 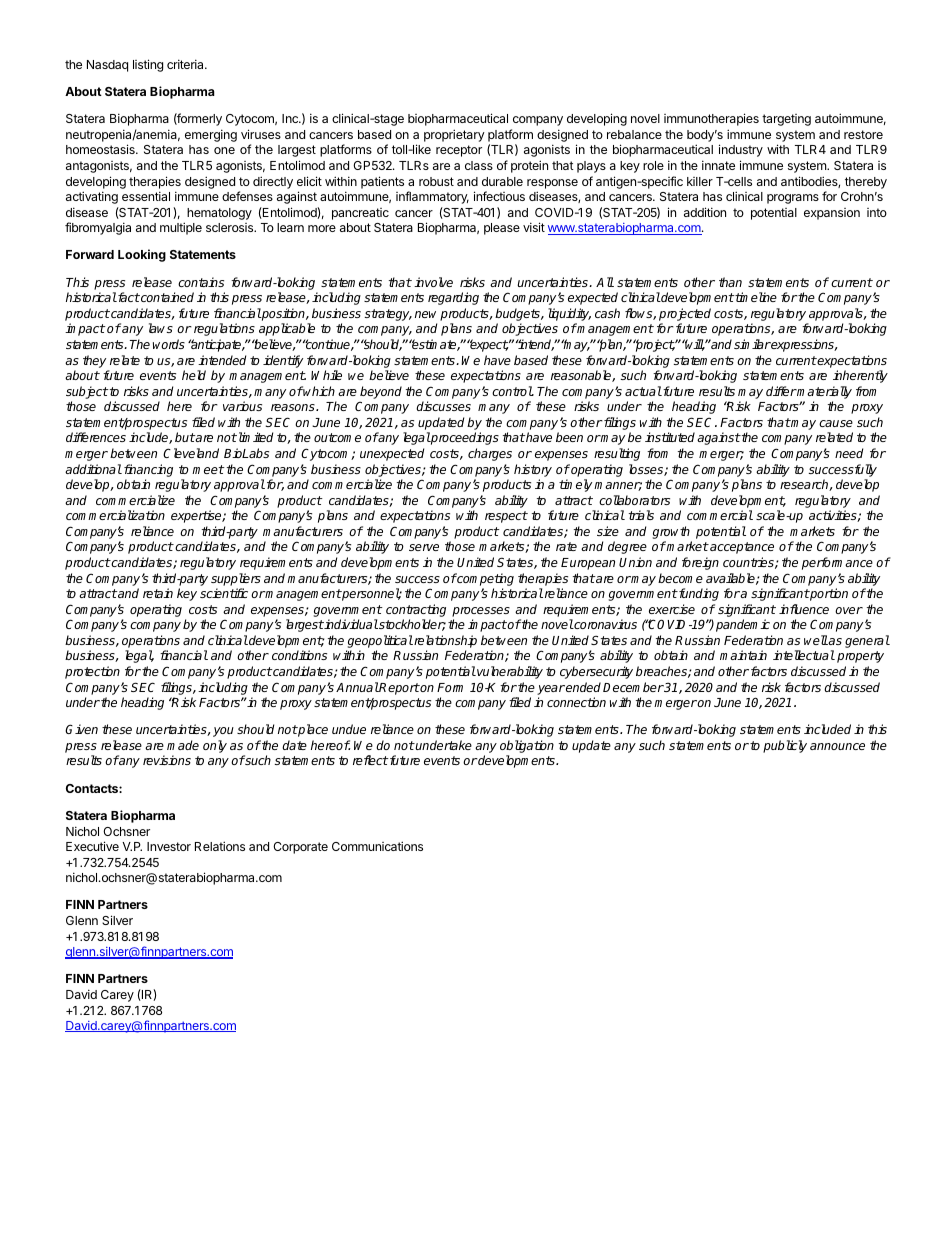 I want to click on publicly, so click(x=785, y=746).
